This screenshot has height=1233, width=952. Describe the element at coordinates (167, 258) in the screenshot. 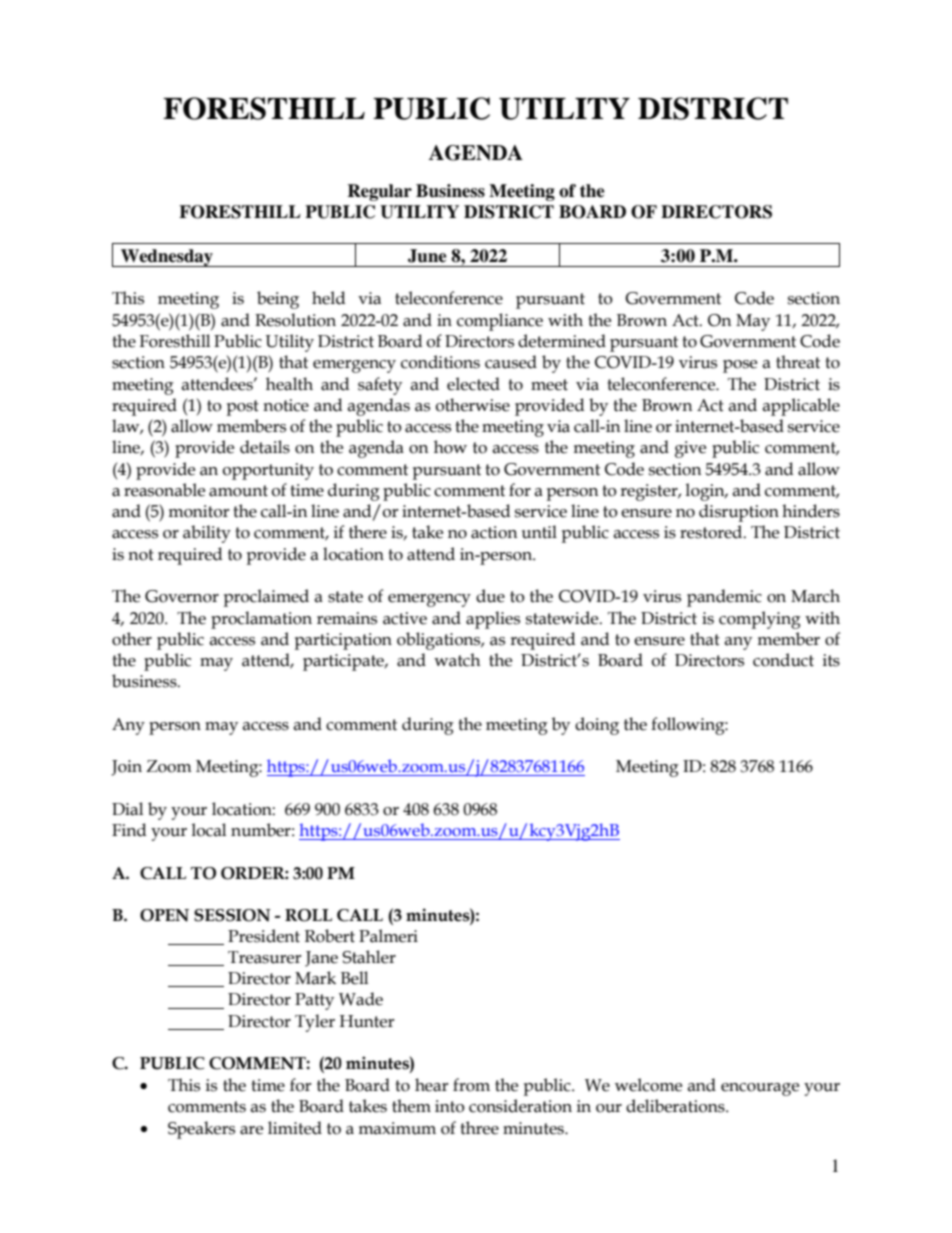

I see `Wednesday` at that location.
